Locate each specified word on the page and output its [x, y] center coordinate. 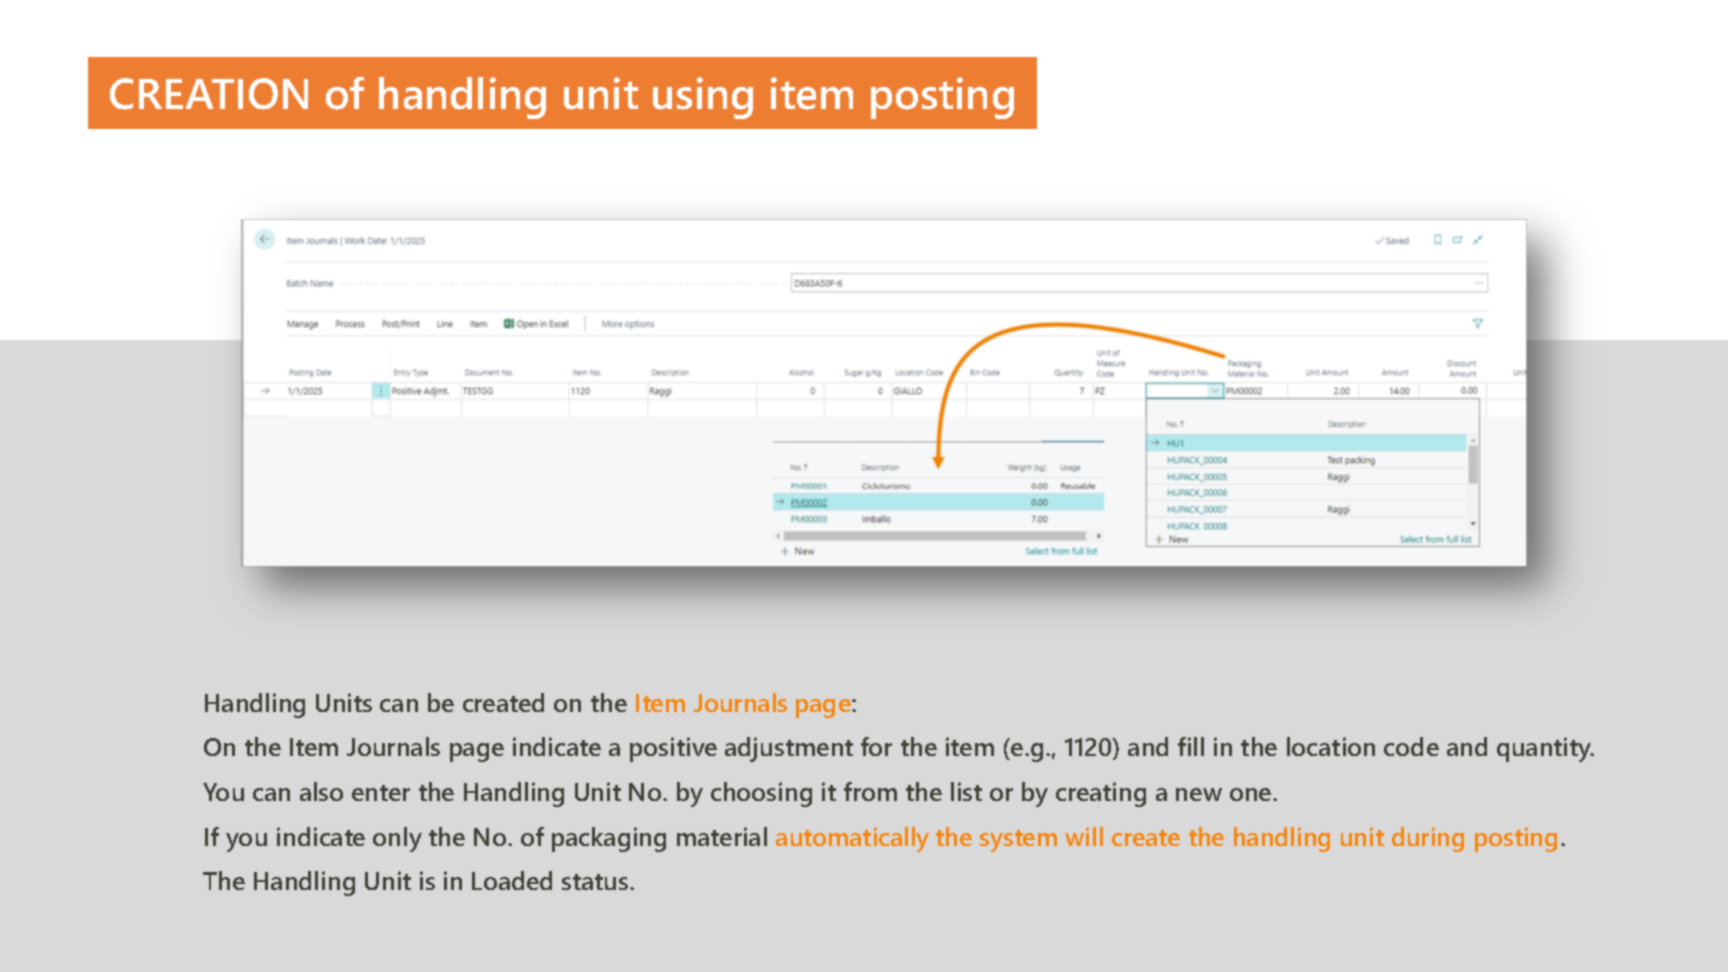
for [876, 746]
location [1331, 746]
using [703, 98]
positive [673, 749]
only [397, 839]
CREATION [209, 94]
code [1411, 746]
